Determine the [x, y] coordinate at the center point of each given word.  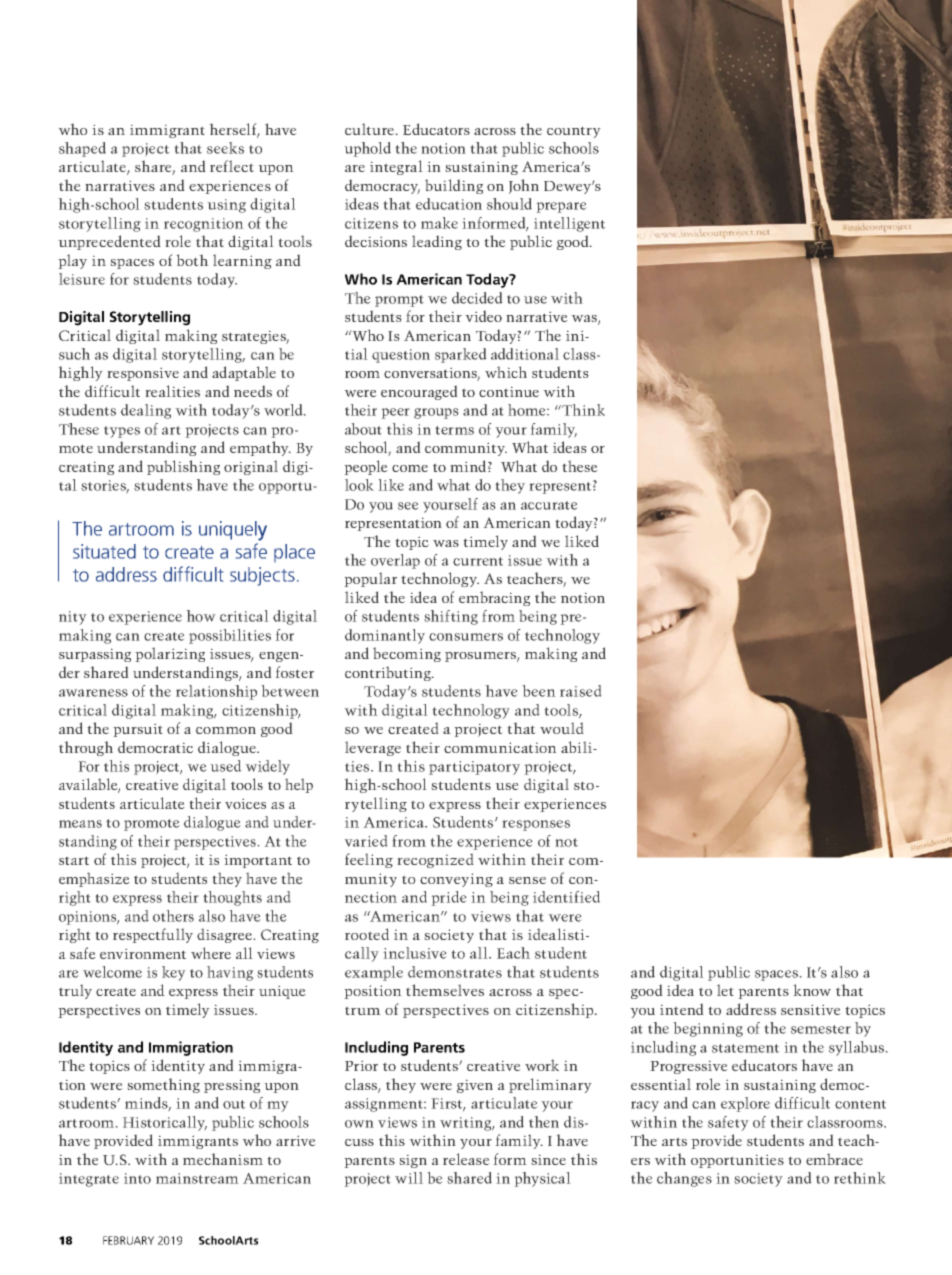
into [137, 1178]
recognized [435, 860]
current [478, 561]
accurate [549, 505]
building [454, 186]
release [466, 1159]
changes [684, 1179]
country [574, 132]
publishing [183, 467]
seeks [225, 148]
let [725, 990]
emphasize [94, 879]
